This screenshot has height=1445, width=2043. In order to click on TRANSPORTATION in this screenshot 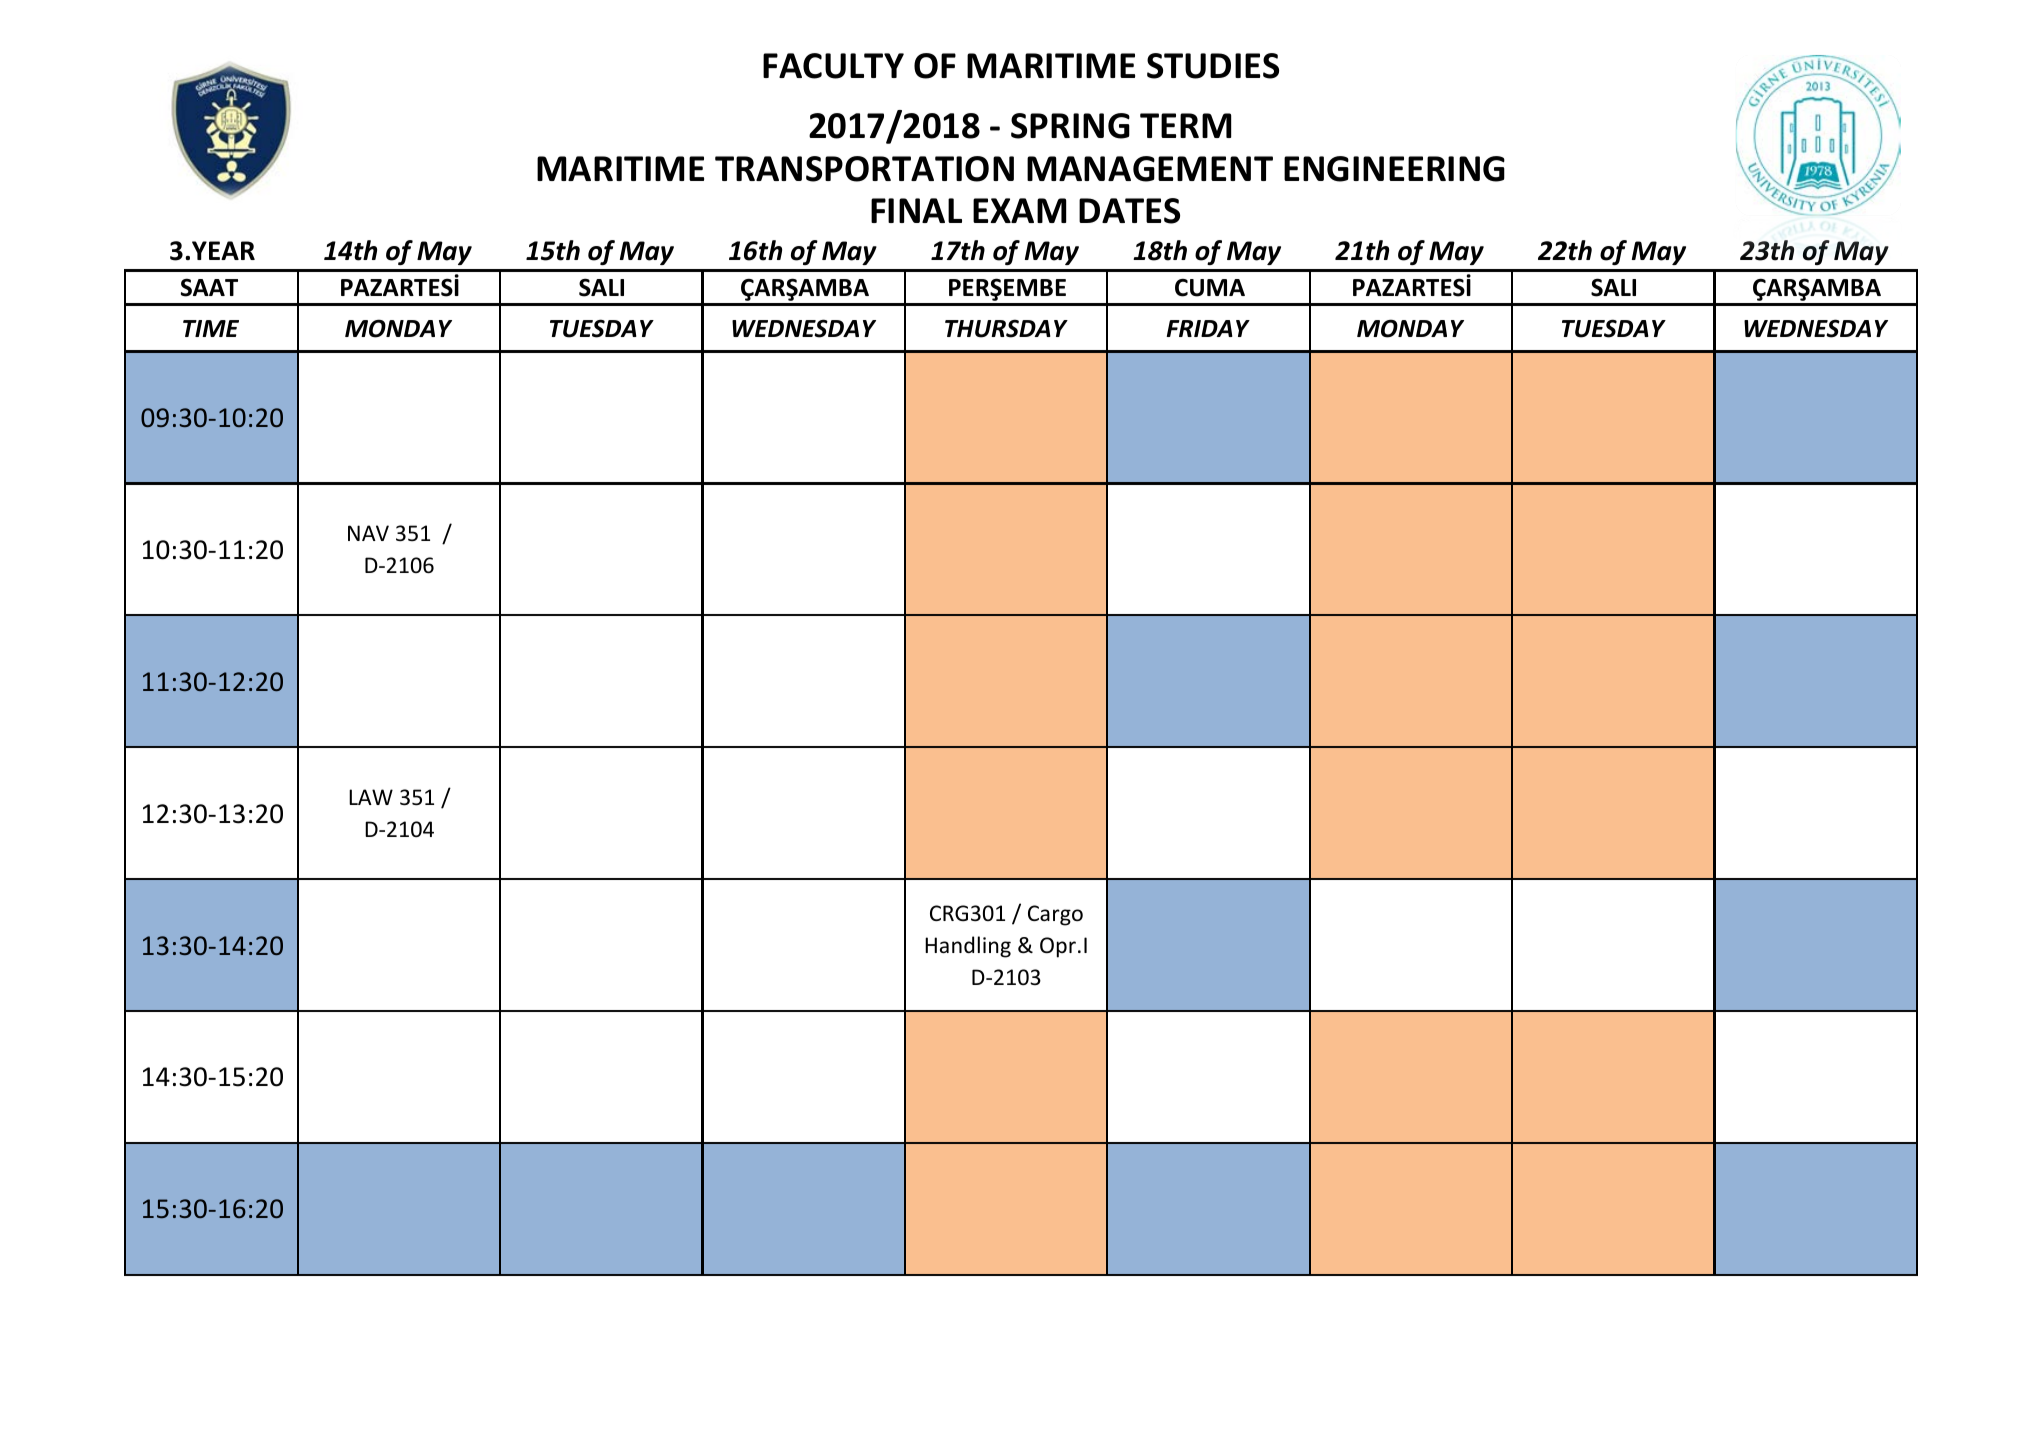, I will do `click(864, 169)`.
